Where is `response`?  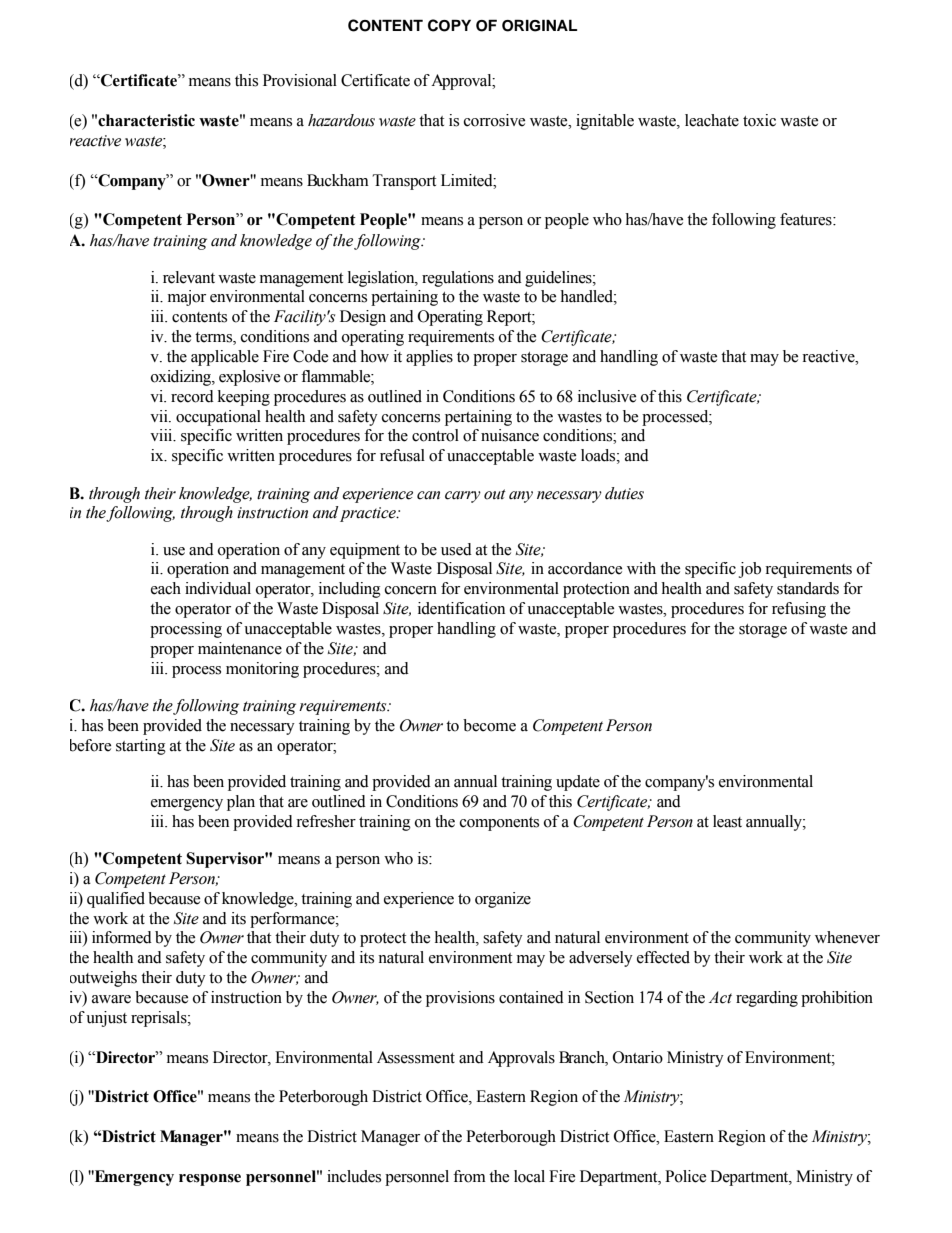
response is located at coordinates (210, 1180).
